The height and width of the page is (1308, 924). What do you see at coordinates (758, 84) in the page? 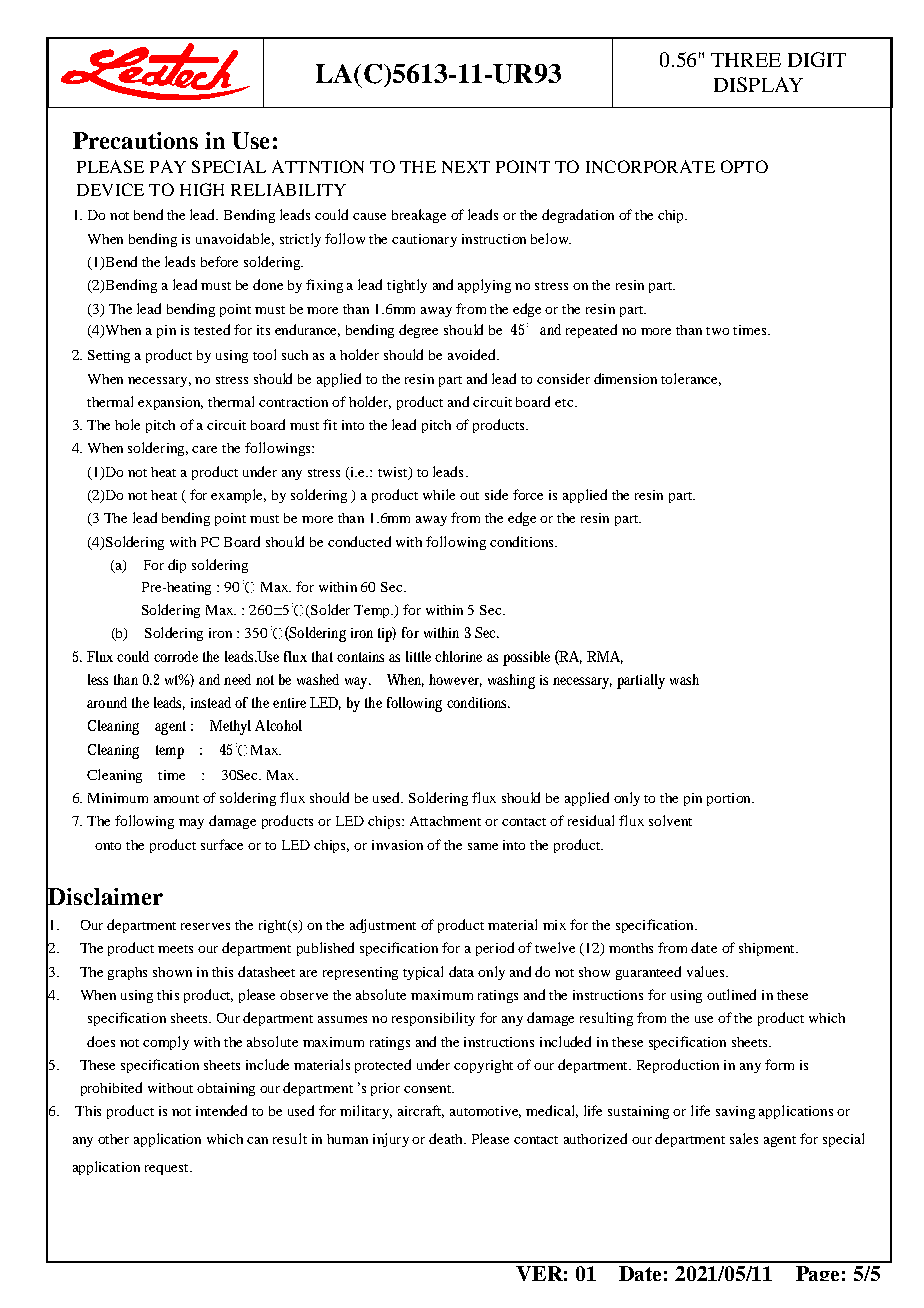
I see `DISPLAY` at bounding box center [758, 84].
